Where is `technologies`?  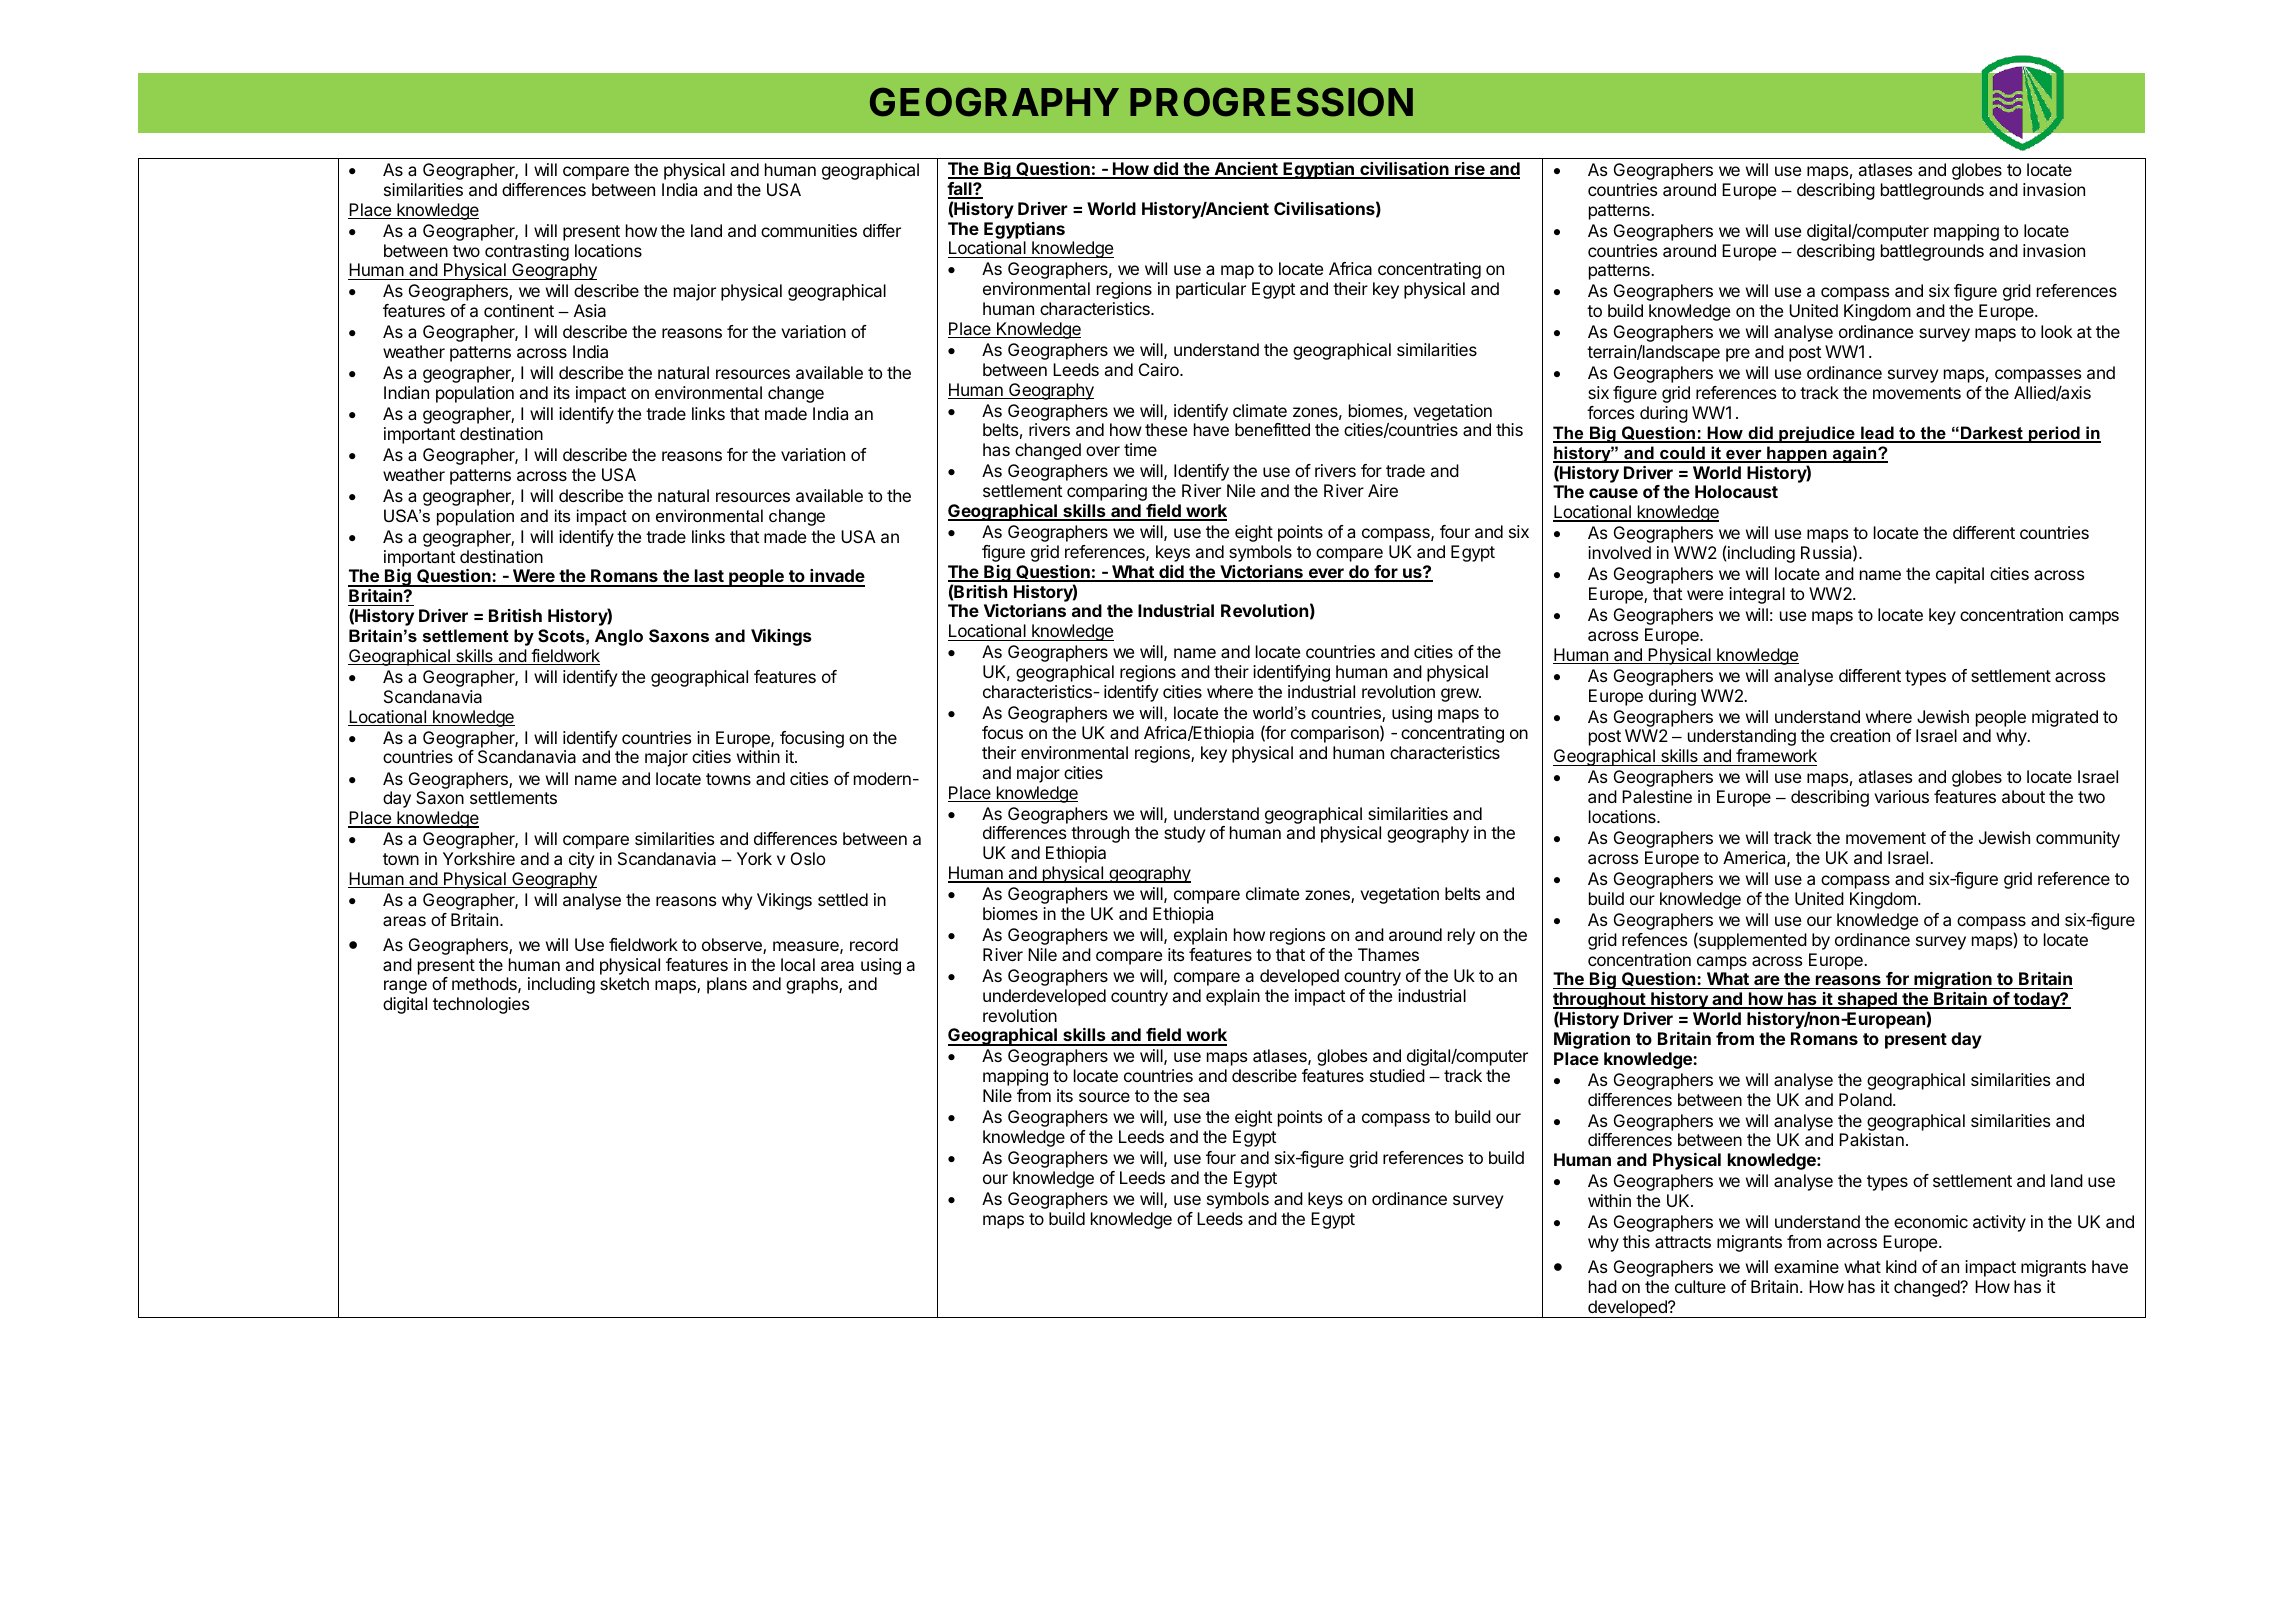 technologies is located at coordinates (481, 1005).
